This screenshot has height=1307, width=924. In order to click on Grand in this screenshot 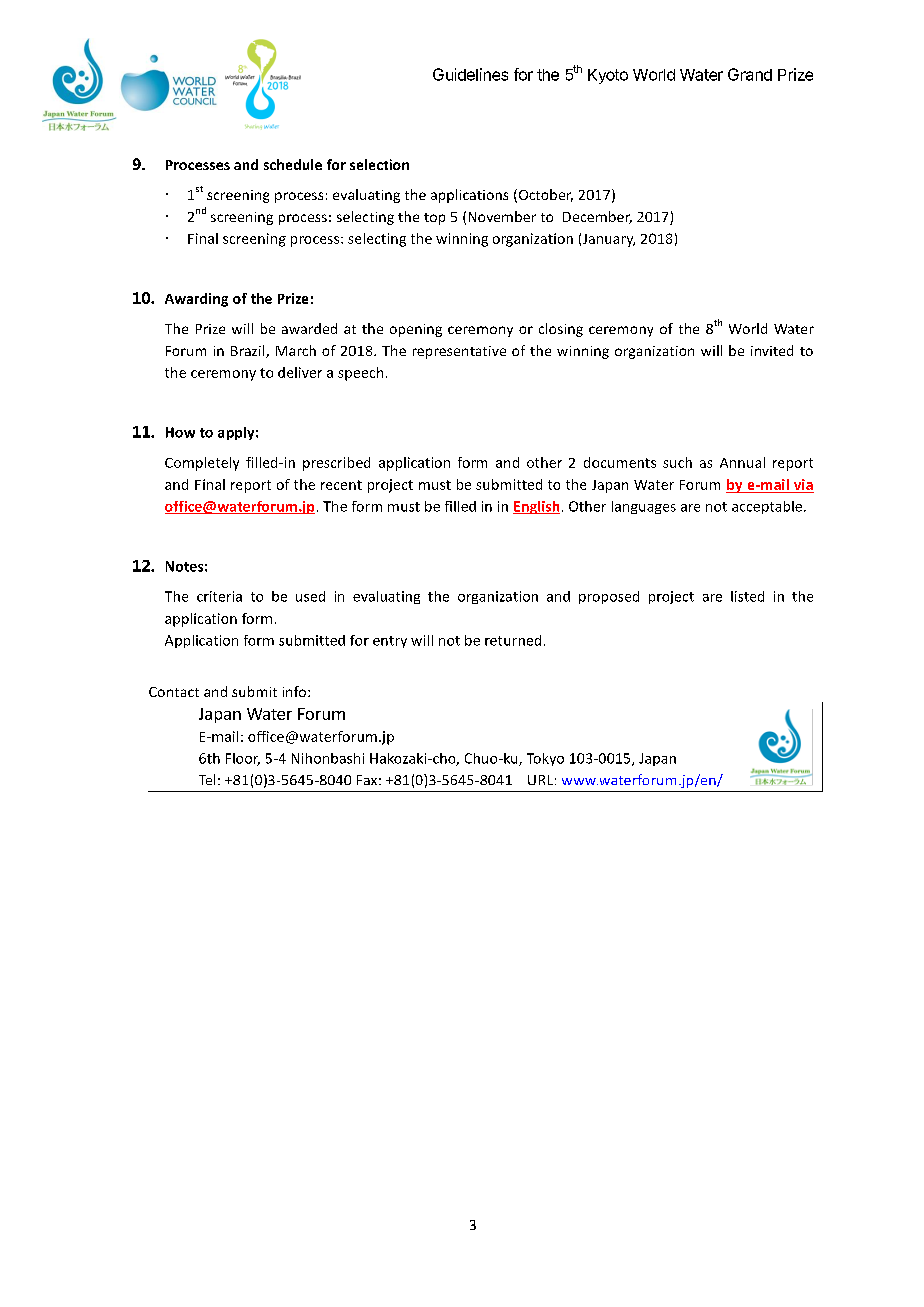, I will do `click(750, 74)`.
